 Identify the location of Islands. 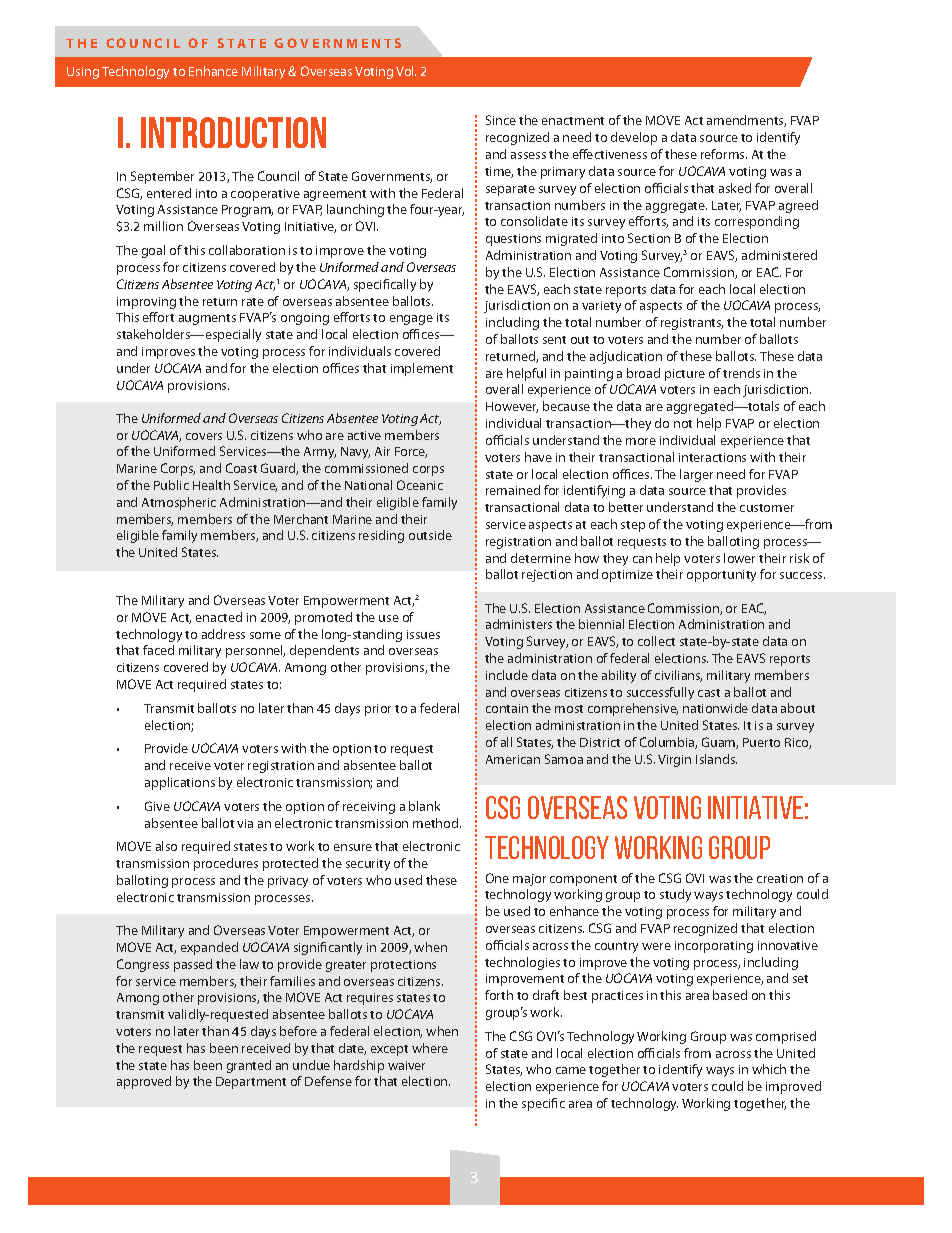
(716, 759).
